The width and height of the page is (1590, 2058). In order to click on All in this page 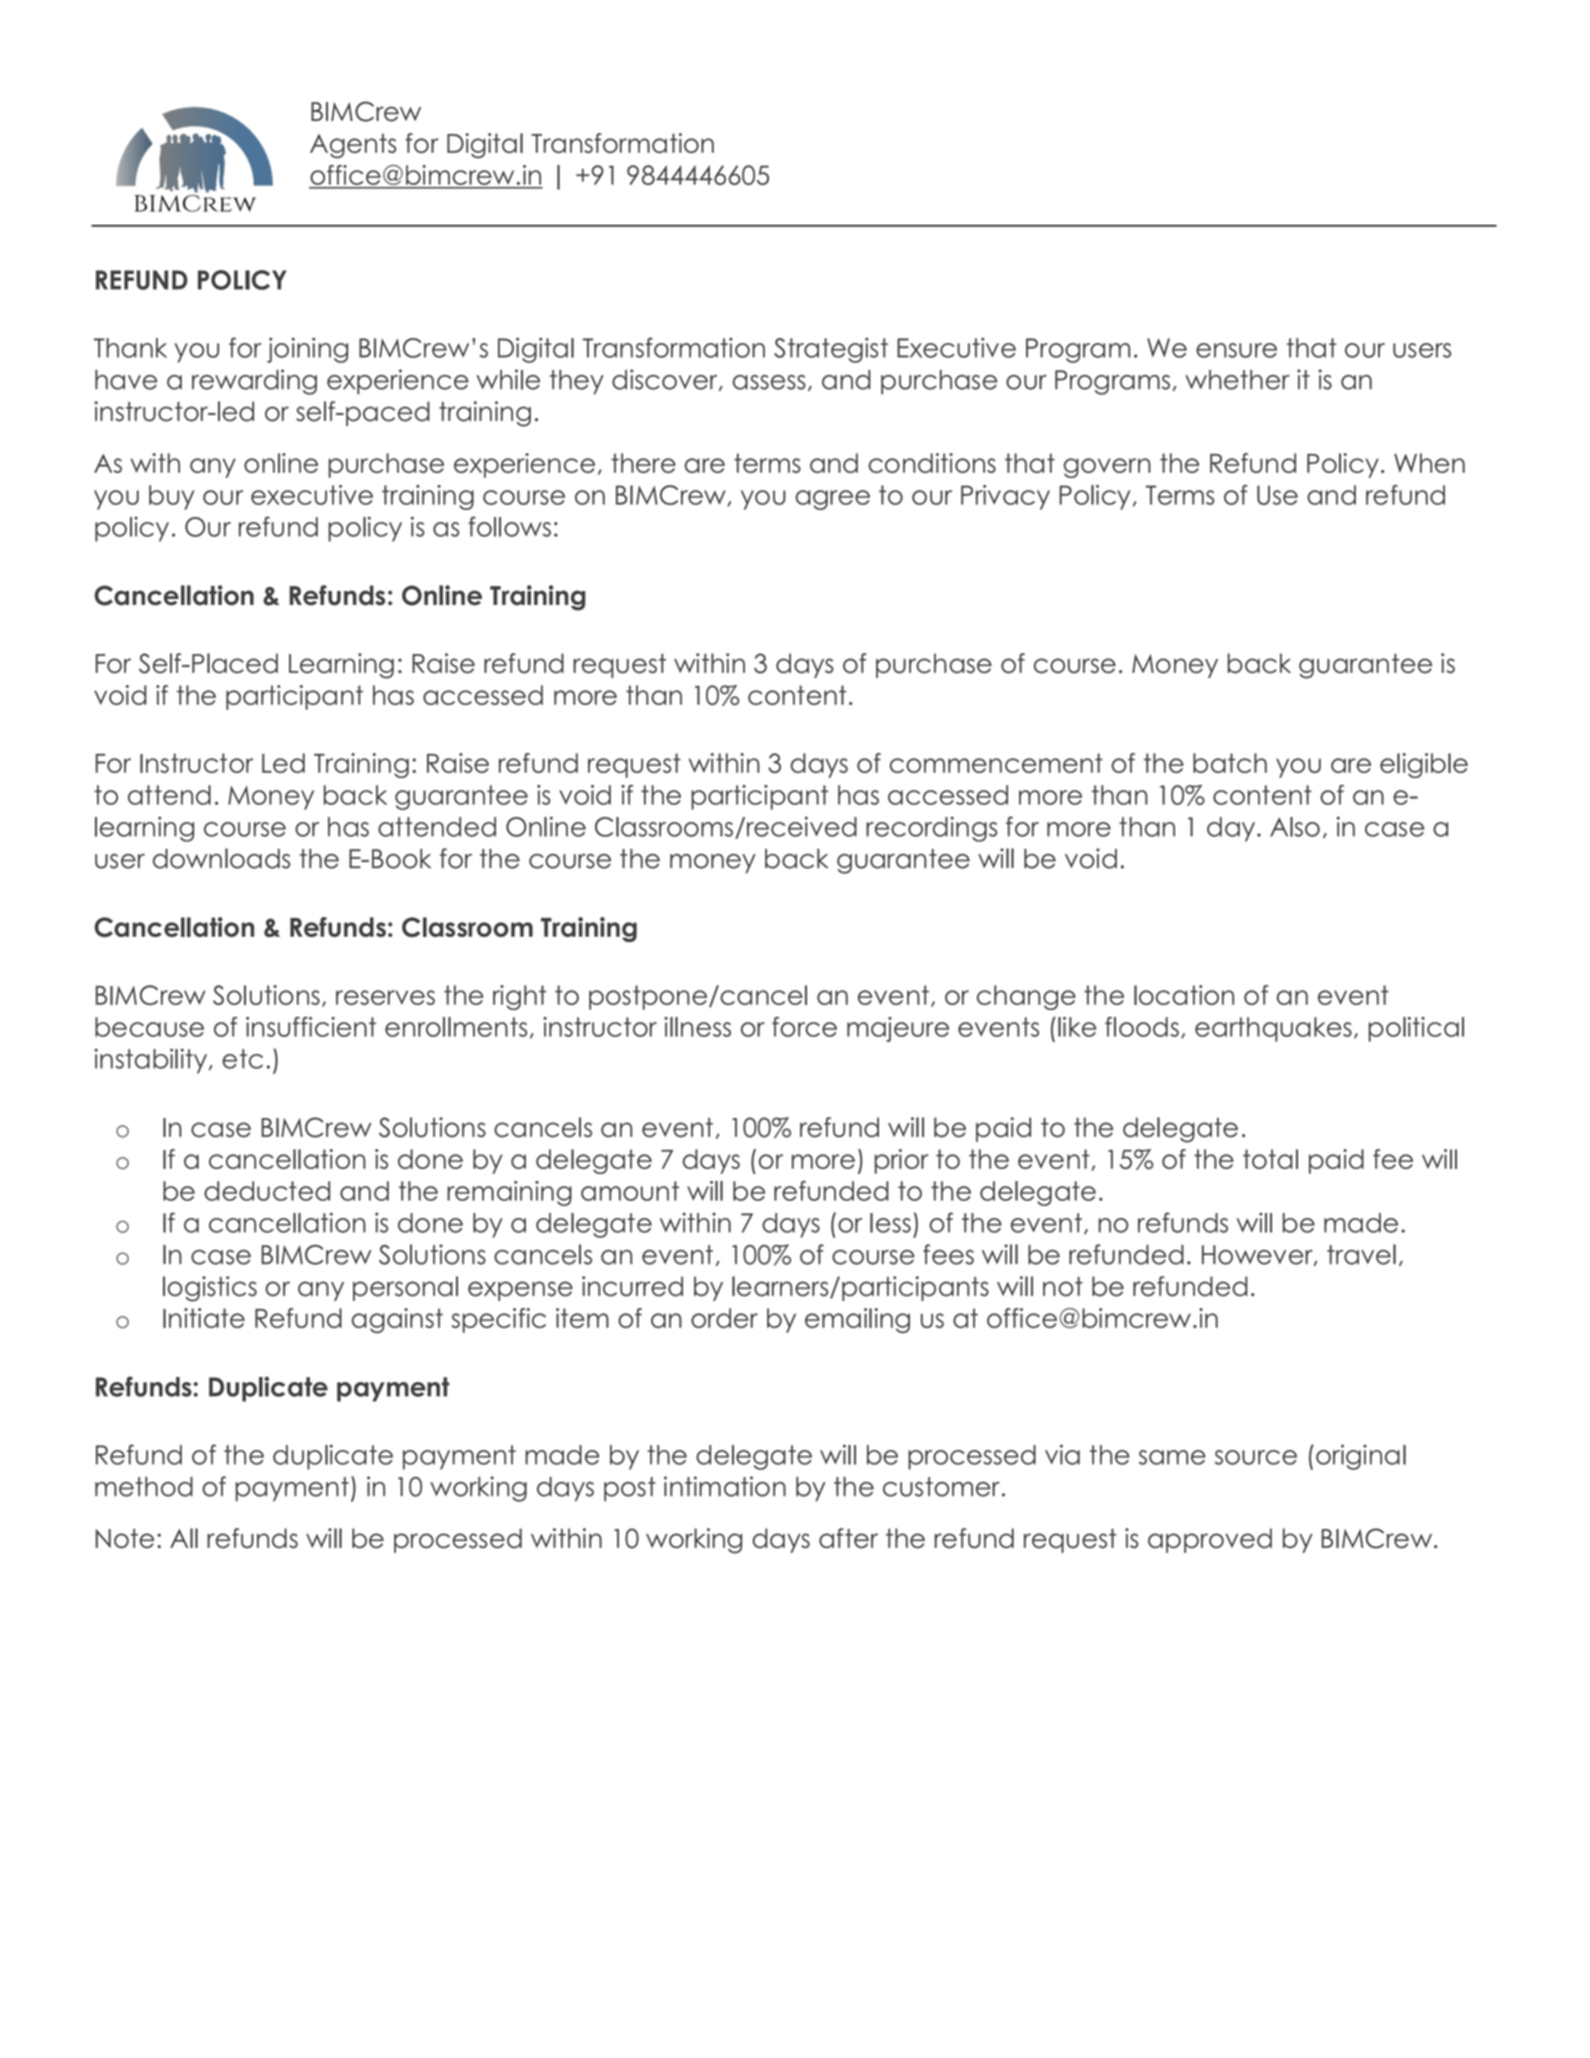, I will do `click(184, 1538)`.
